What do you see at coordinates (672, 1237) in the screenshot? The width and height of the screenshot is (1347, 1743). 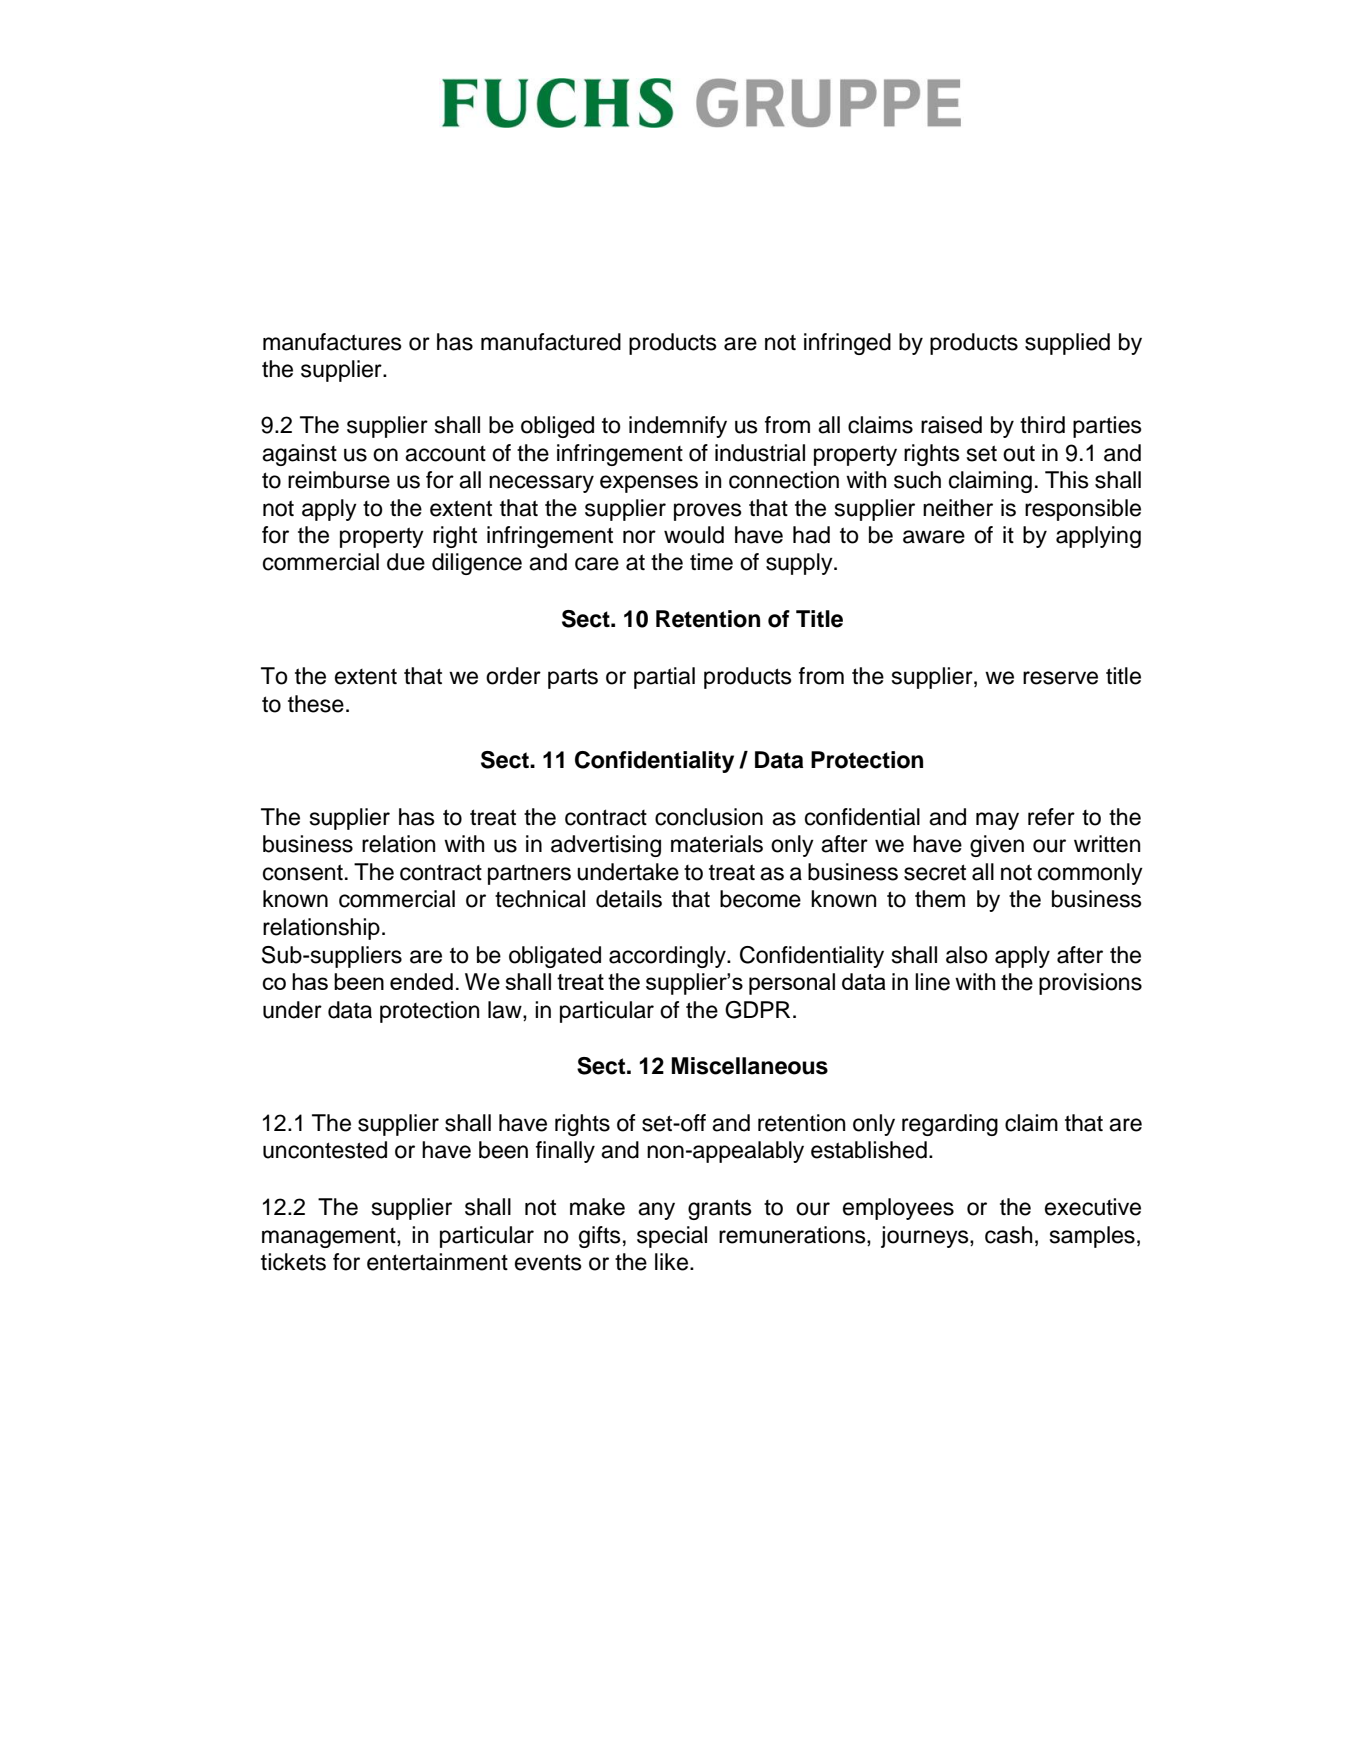 I see `special` at bounding box center [672, 1237].
